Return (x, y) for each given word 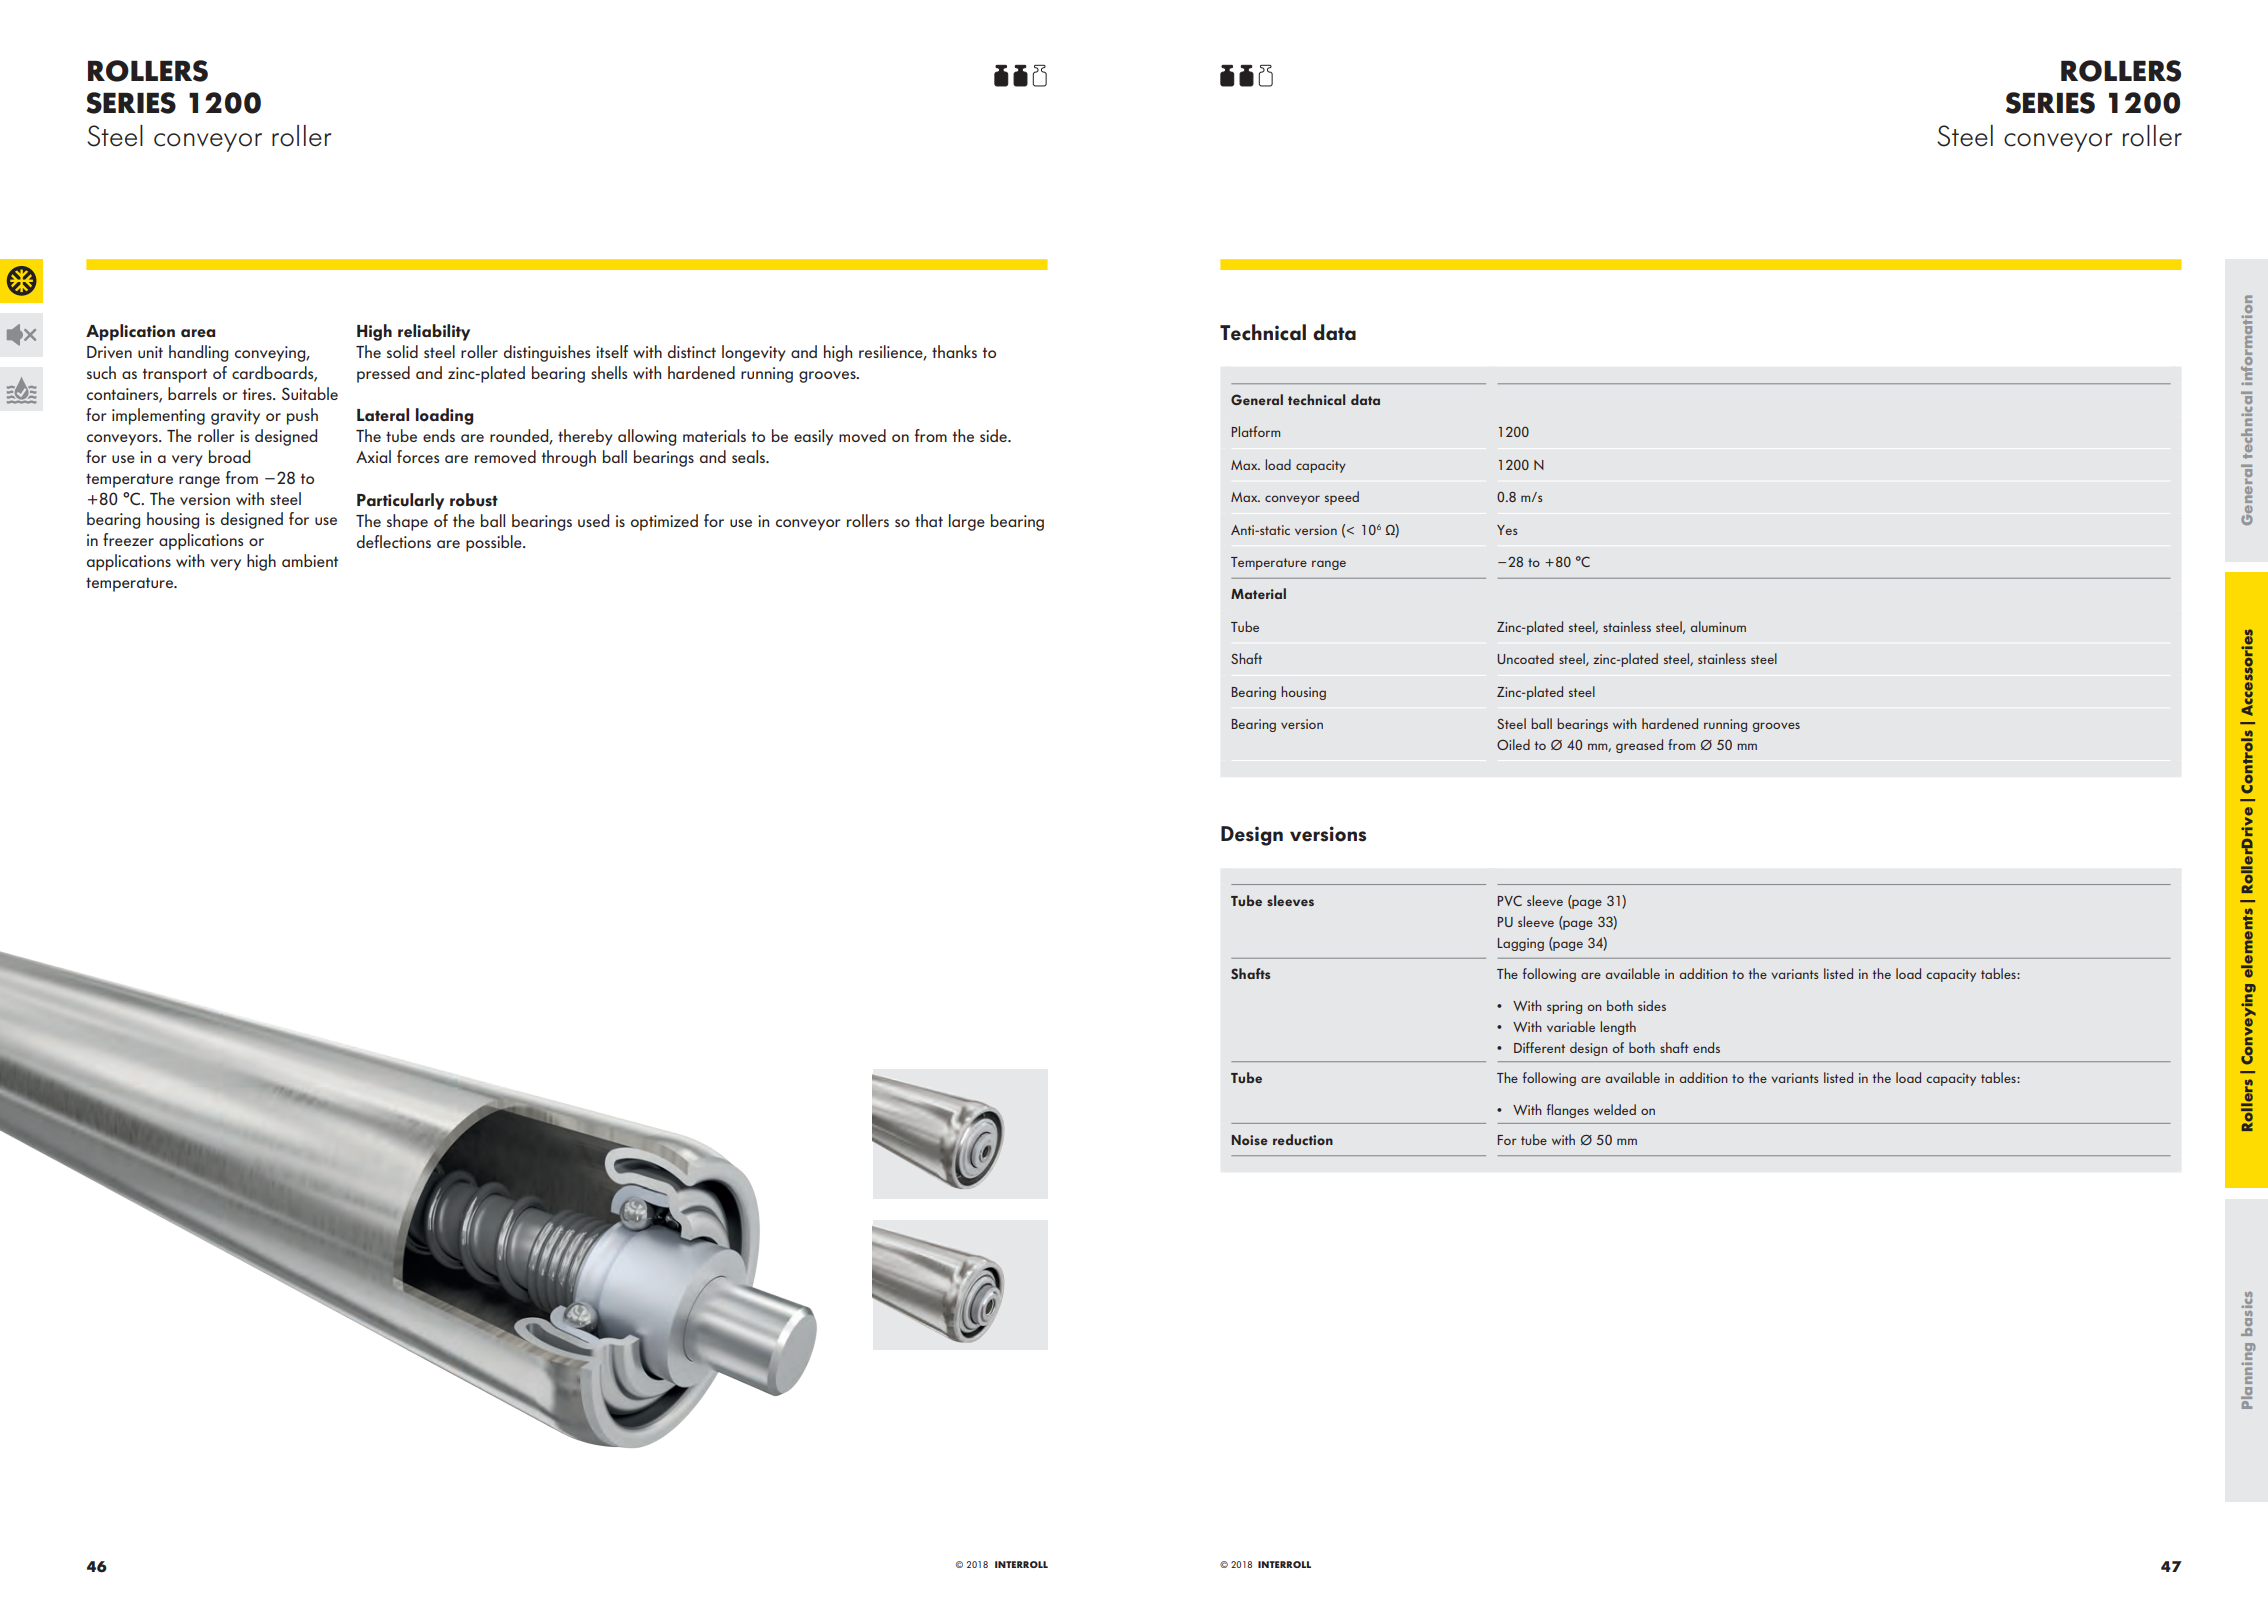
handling (198, 353)
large (967, 522)
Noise (1249, 1140)
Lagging (1521, 944)
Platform (1256, 431)
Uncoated (1525, 658)
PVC (1510, 900)
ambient (310, 560)
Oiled (1513, 744)
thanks (954, 351)
